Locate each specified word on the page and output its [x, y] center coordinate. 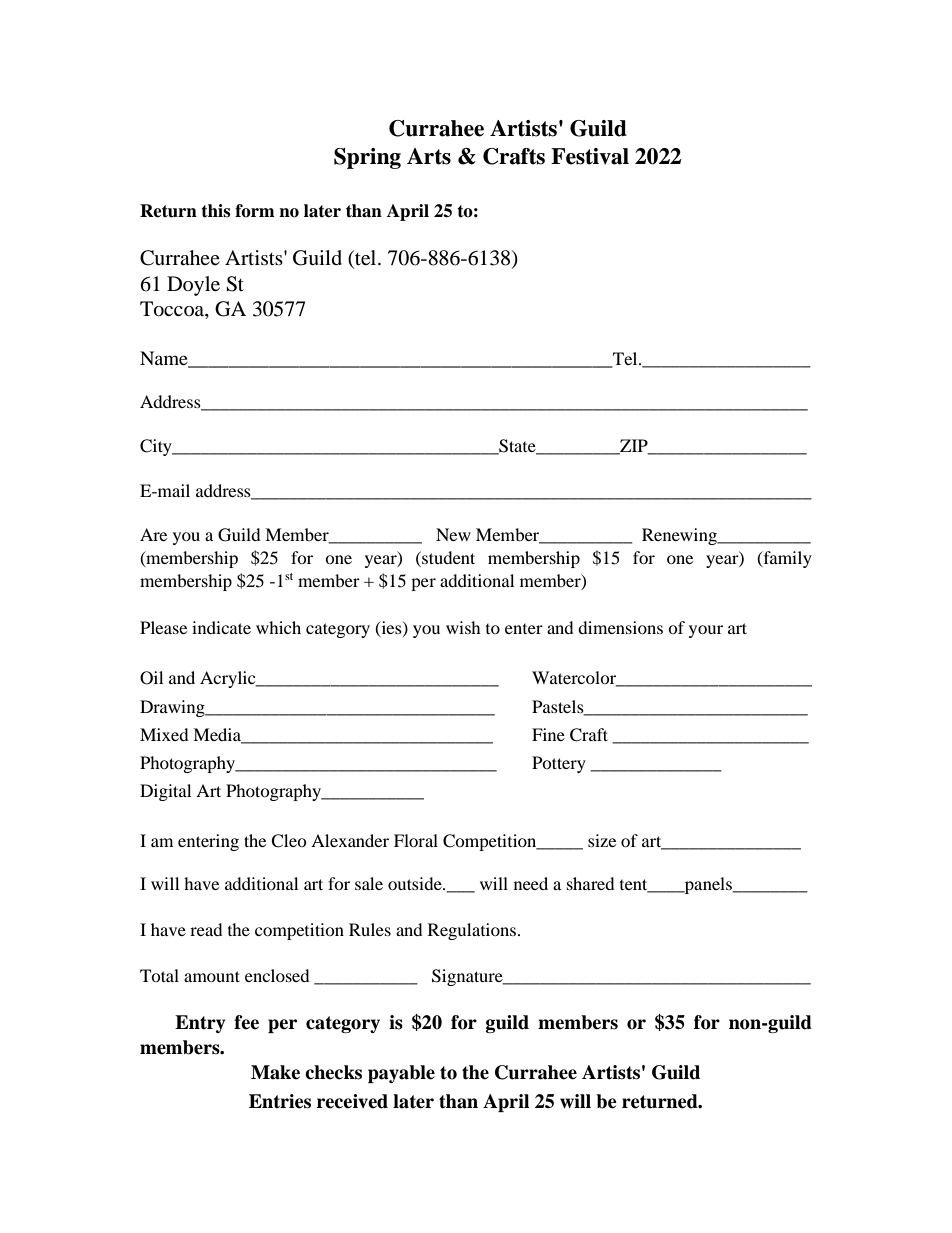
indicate [221, 627]
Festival [590, 156]
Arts [429, 156]
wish [463, 627]
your [706, 631]
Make [275, 1072]
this [215, 211]
